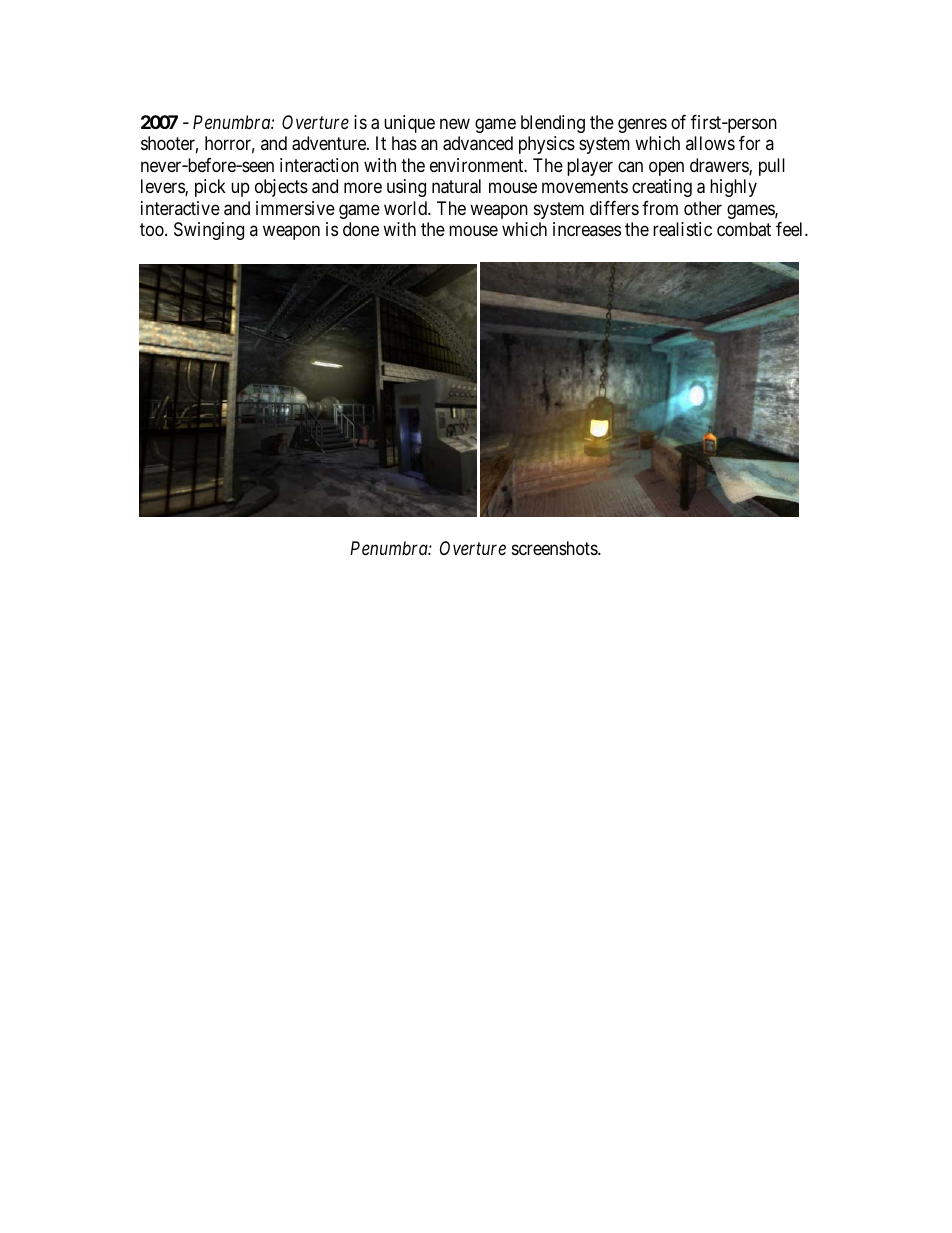 The height and width of the page is (1233, 952). Describe the element at coordinates (361, 229) in the page. I see `done` at that location.
